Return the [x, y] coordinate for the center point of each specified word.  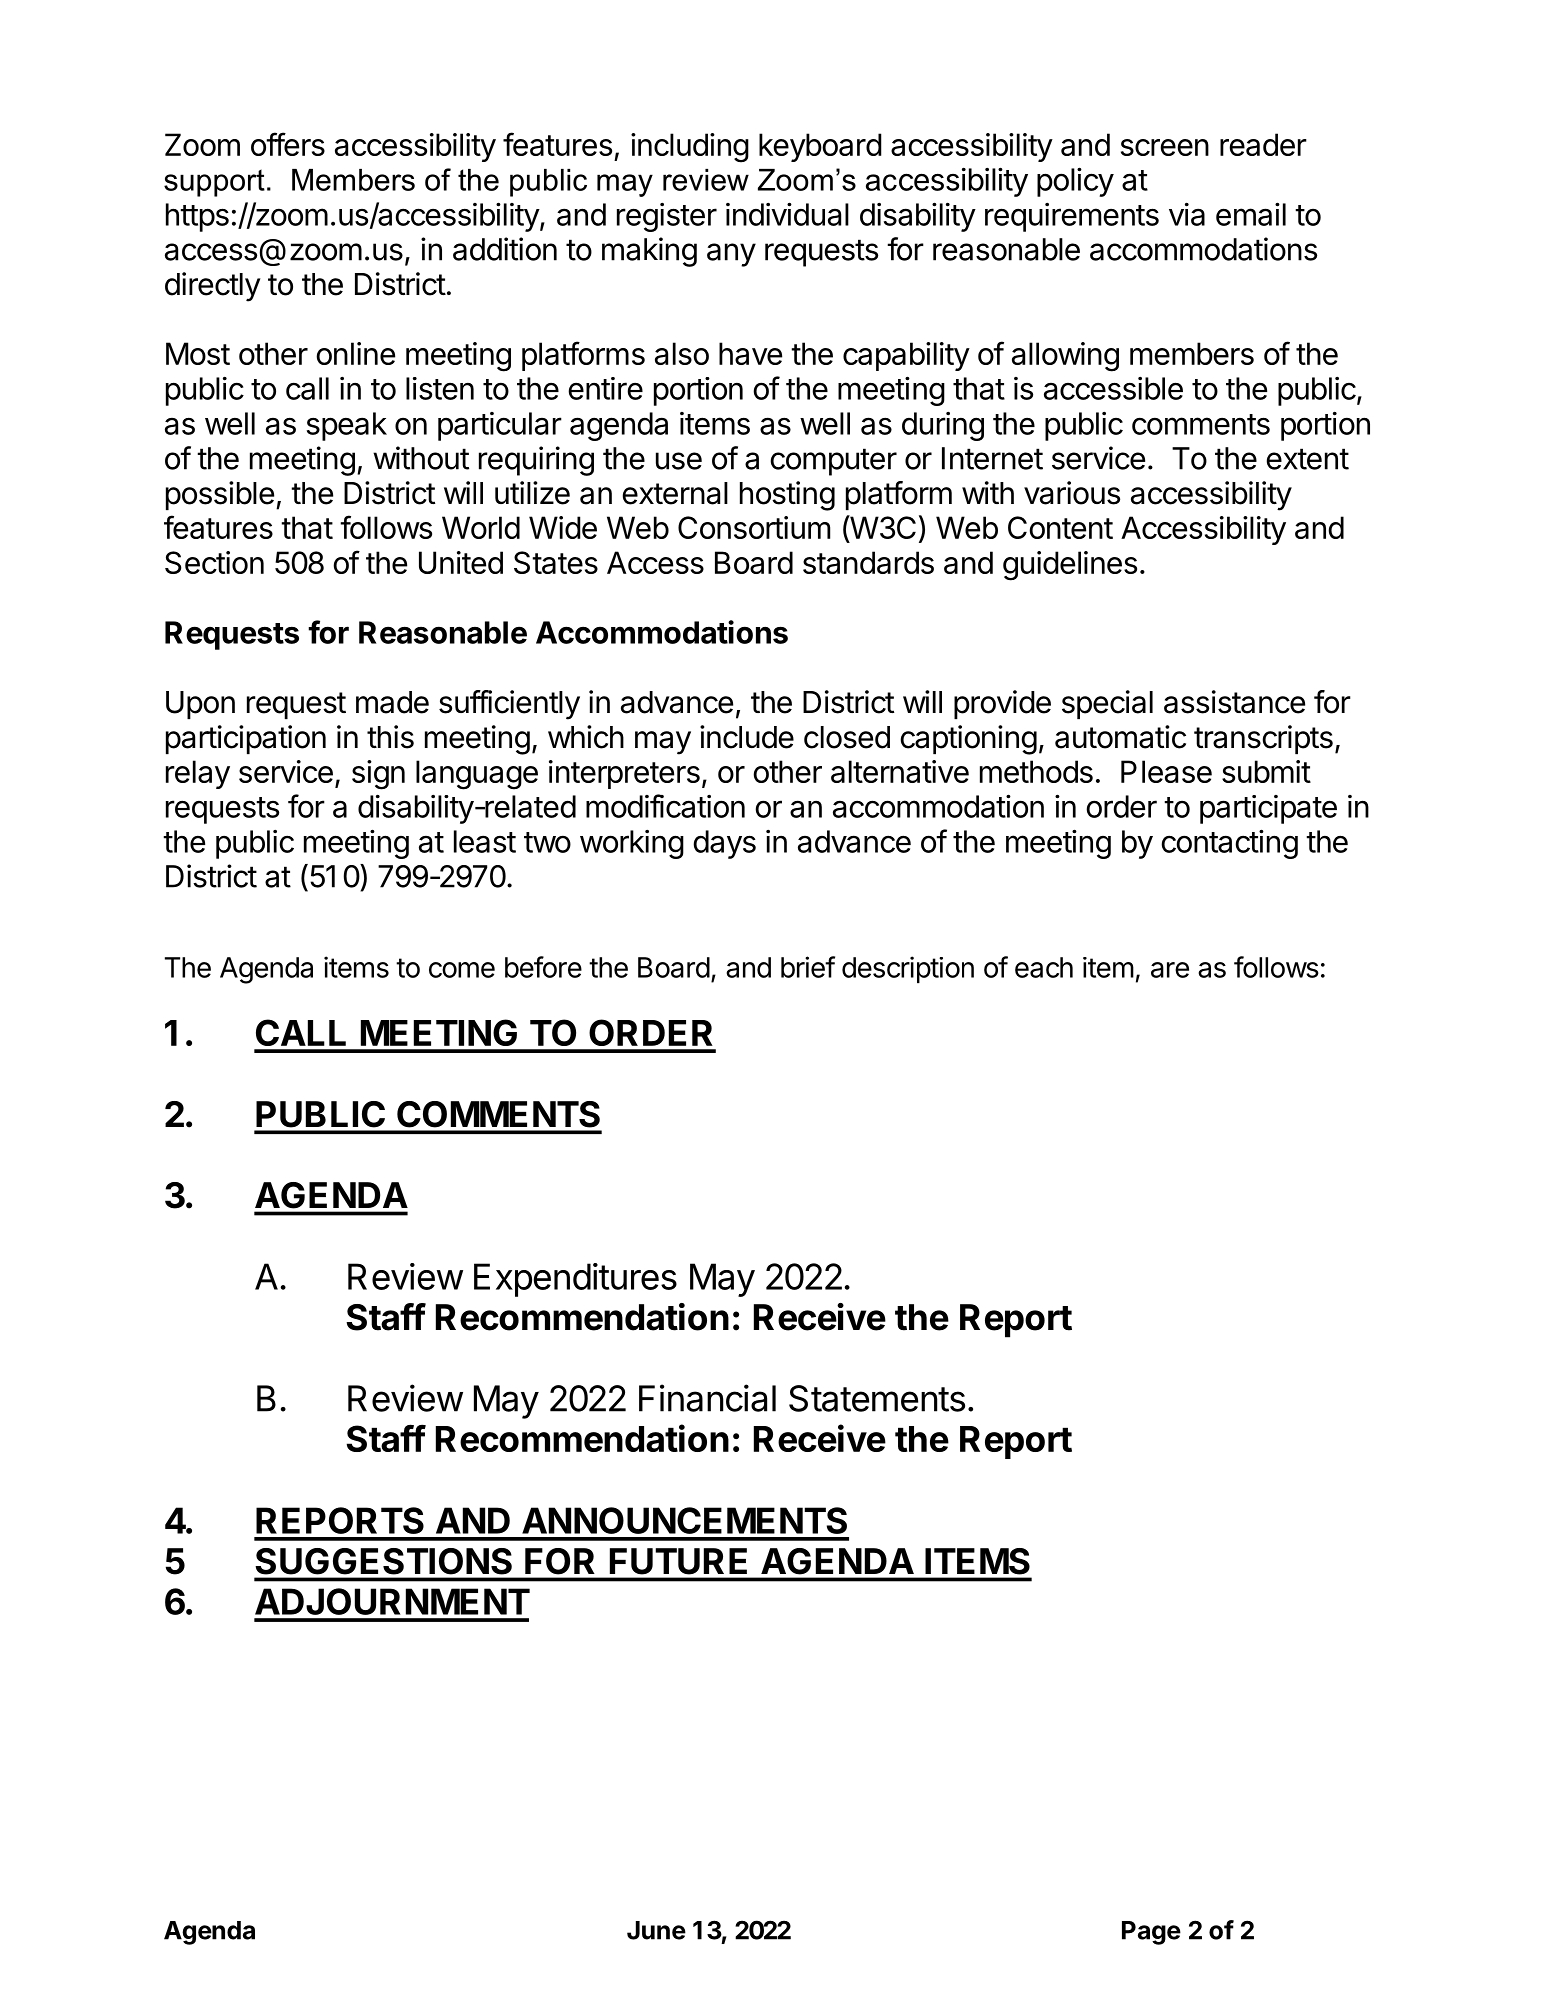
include [747, 737]
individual [787, 214]
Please [1166, 771]
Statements [877, 1398]
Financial [707, 1398]
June [656, 1930]
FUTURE [678, 1561]
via [1187, 214]
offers [288, 144]
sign [378, 775]
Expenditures [575, 1280]
